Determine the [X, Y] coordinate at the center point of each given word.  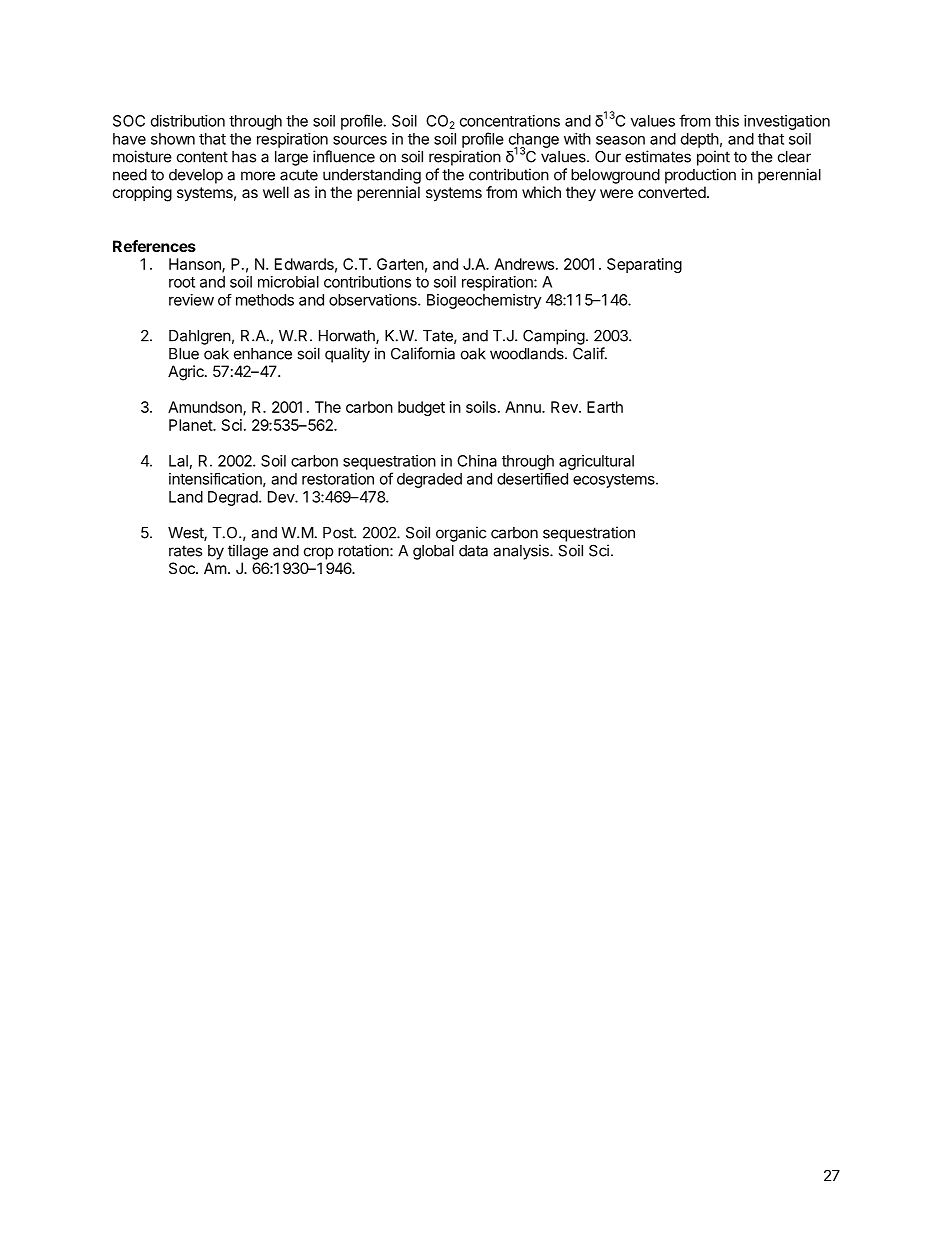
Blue [184, 354]
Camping [554, 337]
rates [185, 551]
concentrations [510, 121]
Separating [644, 265]
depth [700, 140]
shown [173, 139]
